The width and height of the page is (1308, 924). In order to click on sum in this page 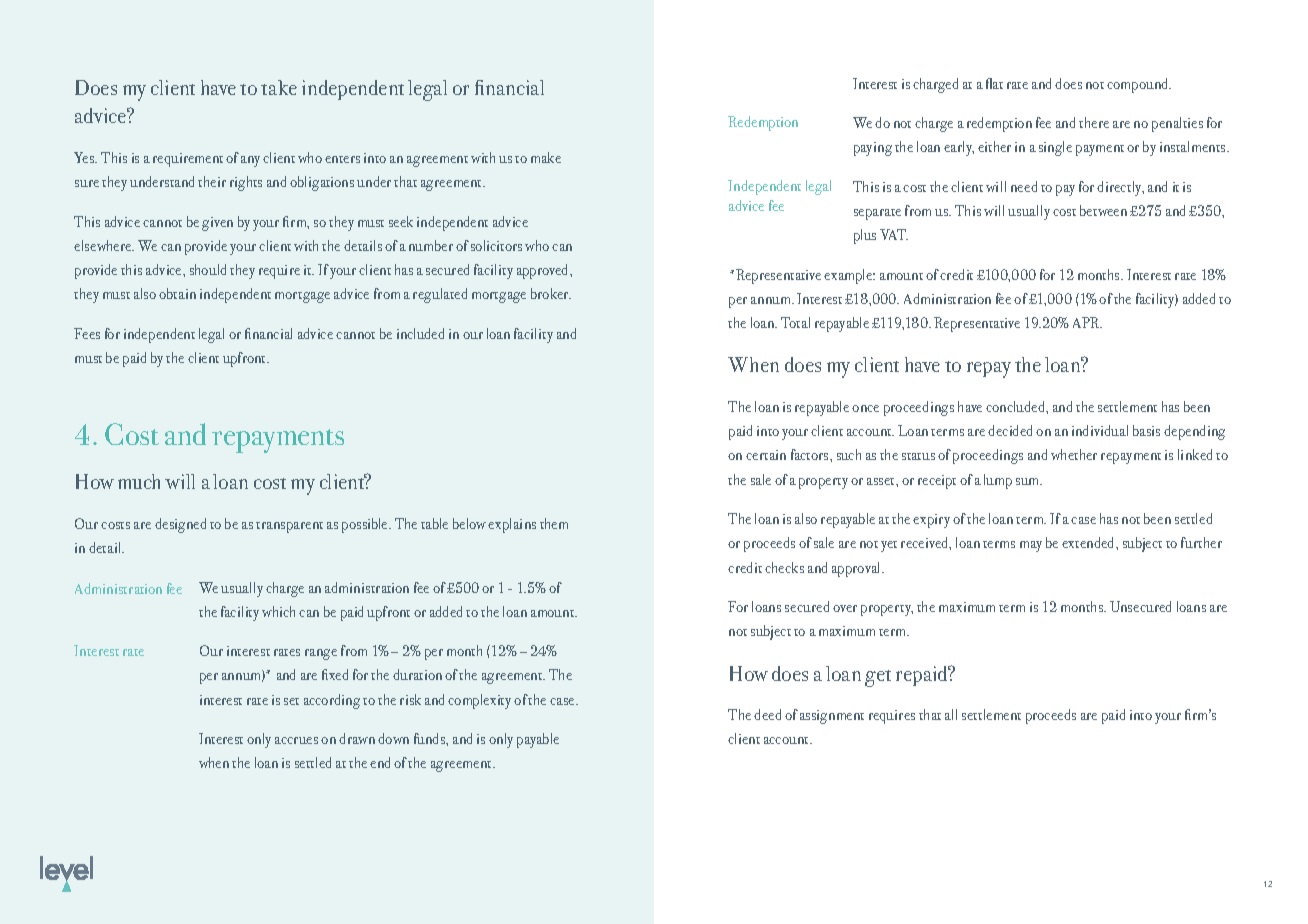, I will do `click(1029, 481)`.
